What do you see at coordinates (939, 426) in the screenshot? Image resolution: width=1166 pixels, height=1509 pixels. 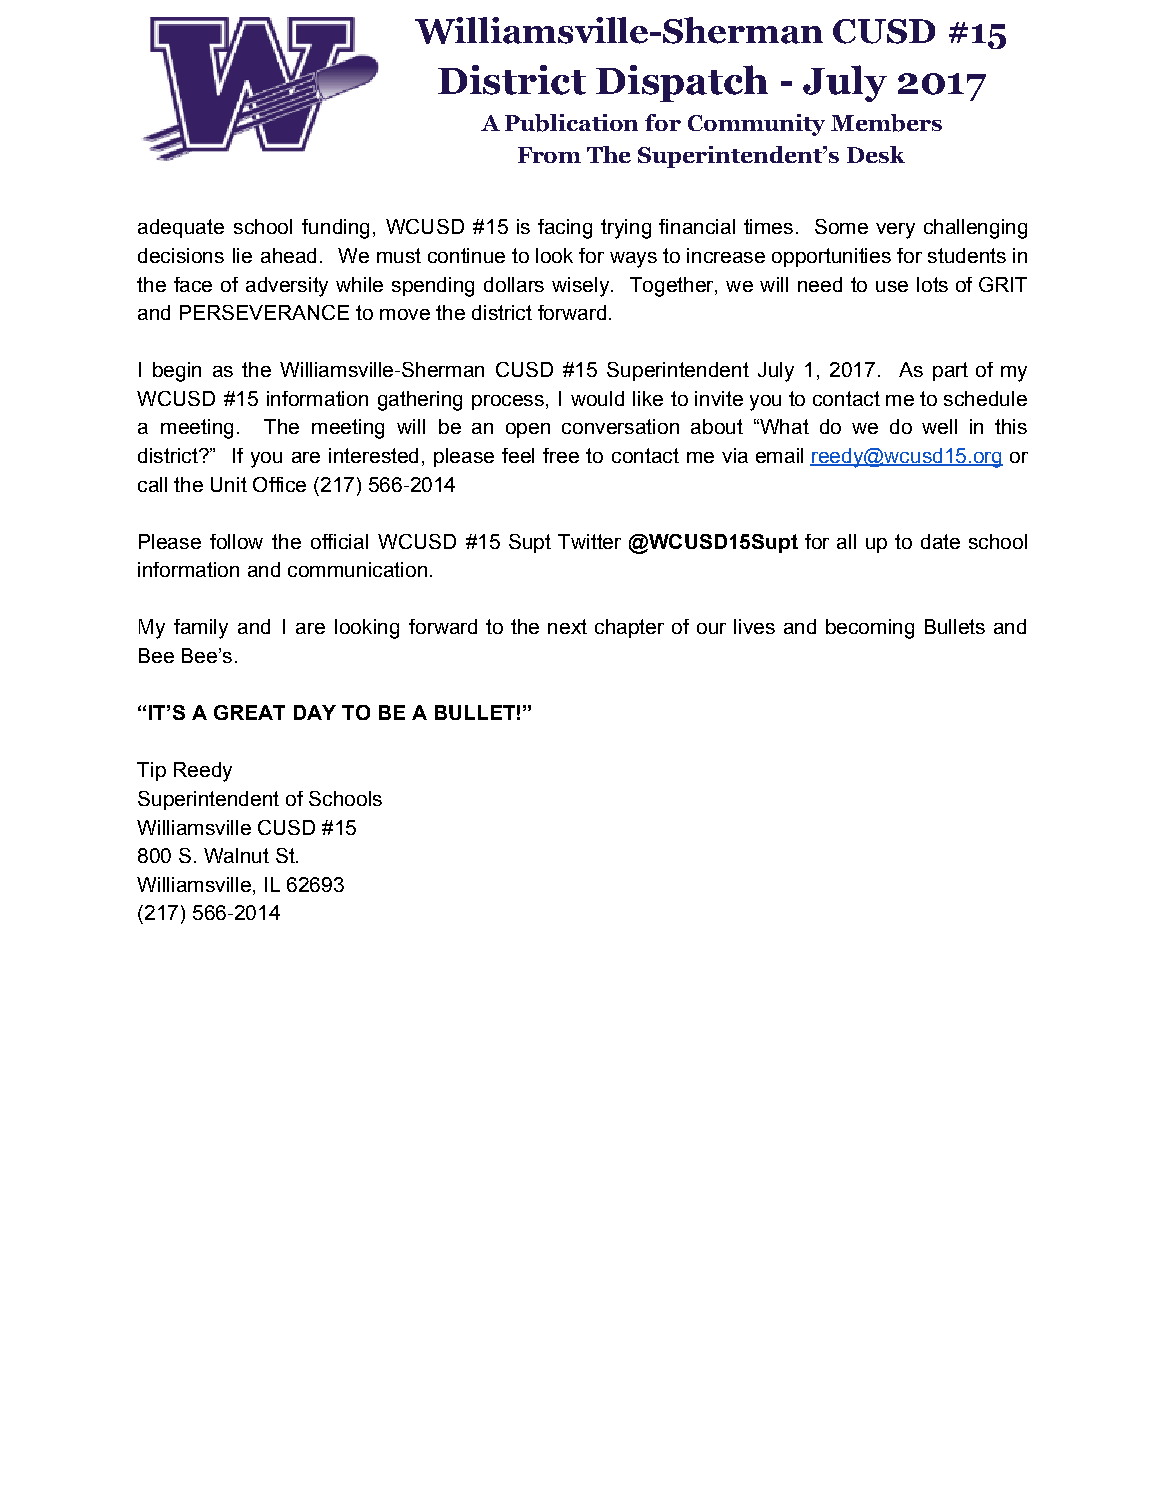 I see `well` at bounding box center [939, 426].
